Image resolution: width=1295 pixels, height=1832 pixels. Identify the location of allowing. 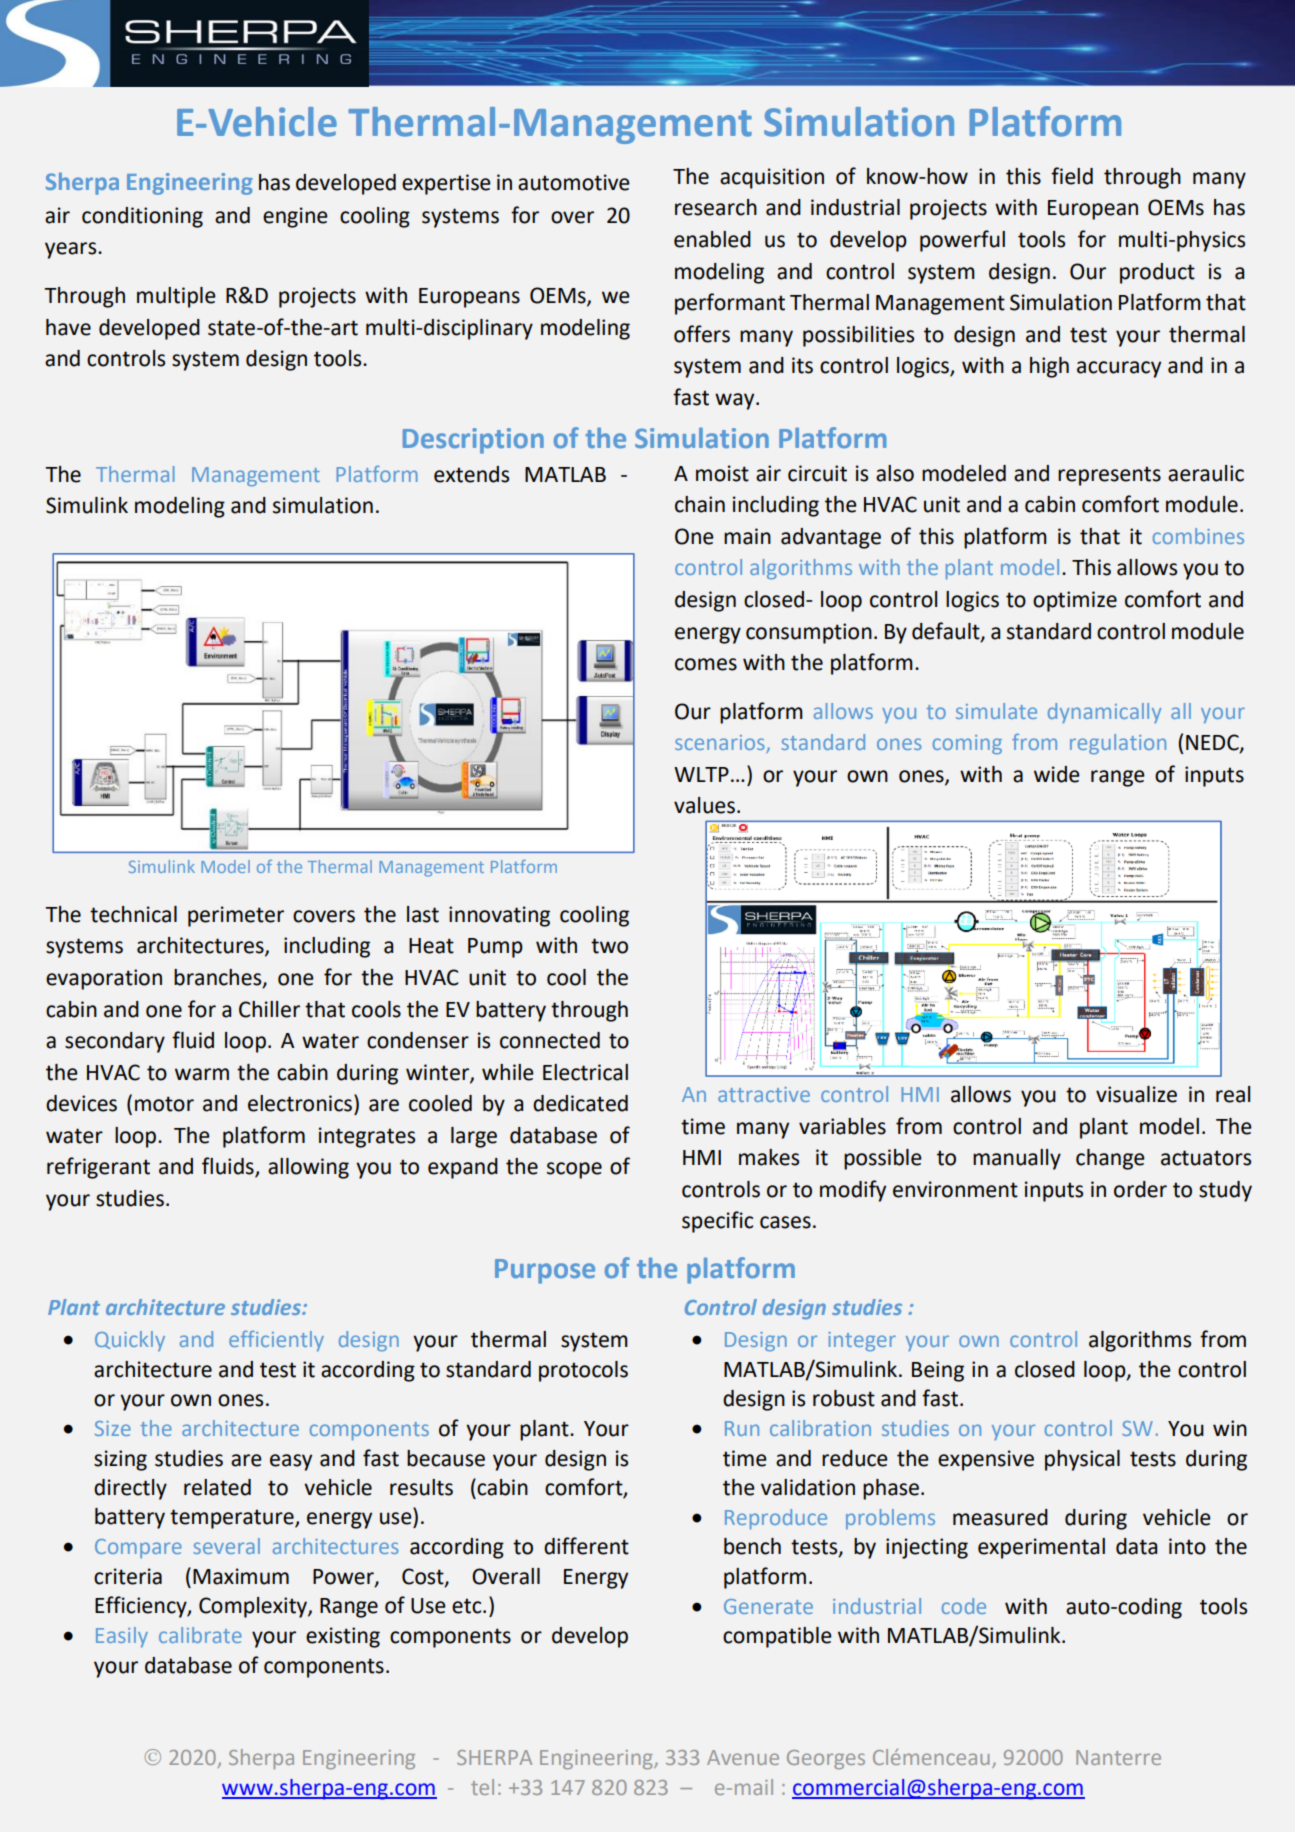
(308, 1168).
